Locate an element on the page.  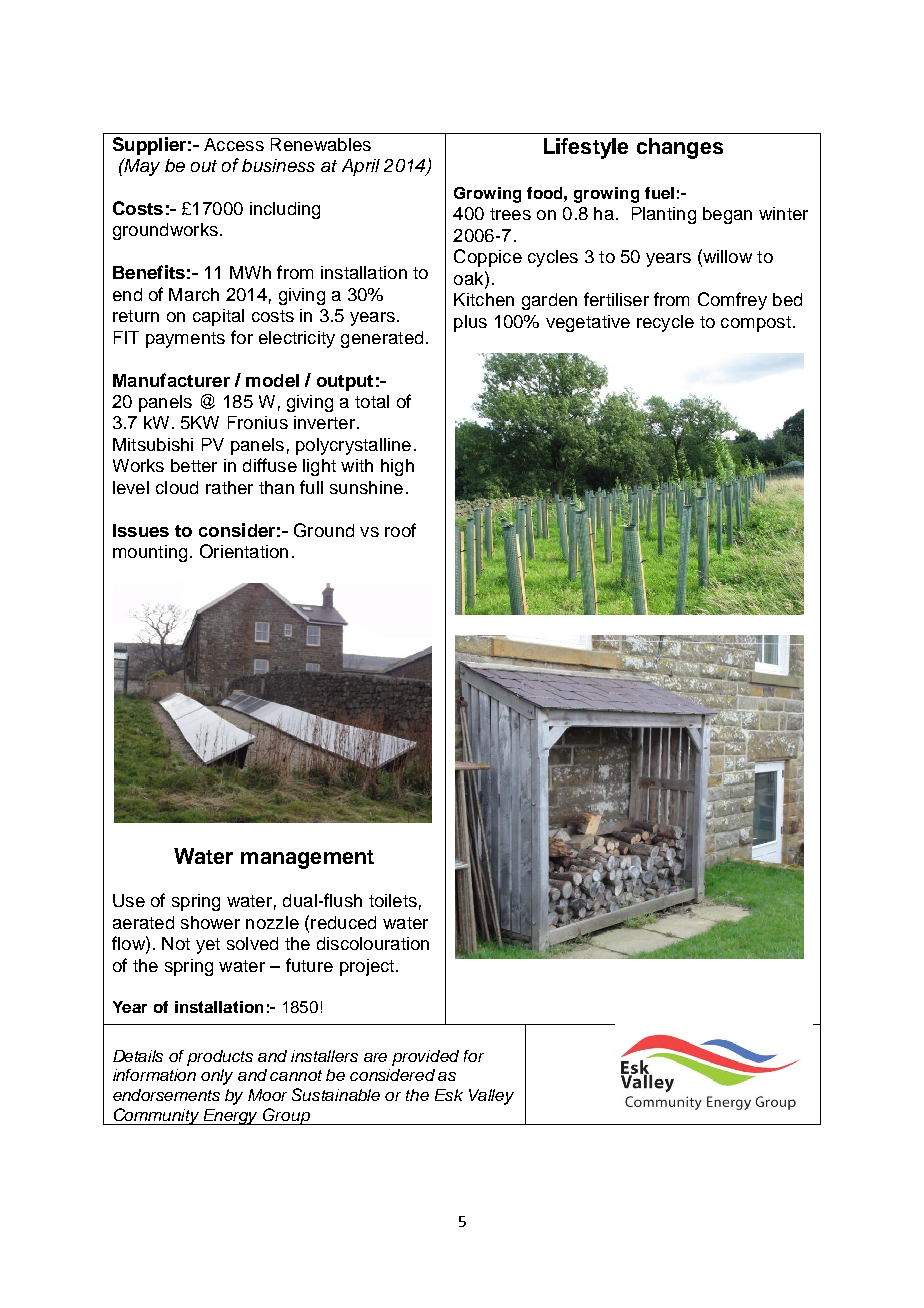
May is located at coordinates (141, 167).
